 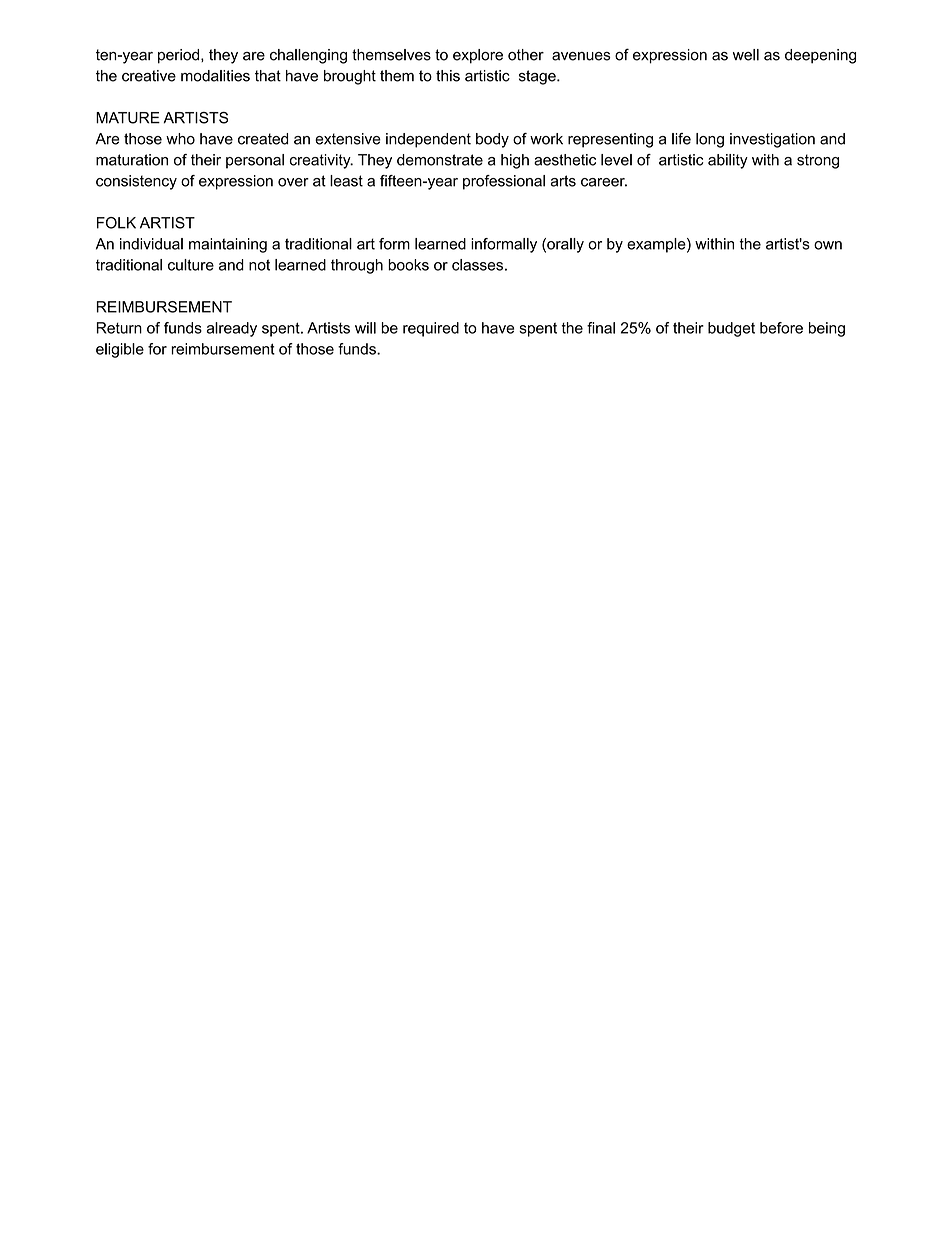 I want to click on demonstrate, so click(x=440, y=160).
